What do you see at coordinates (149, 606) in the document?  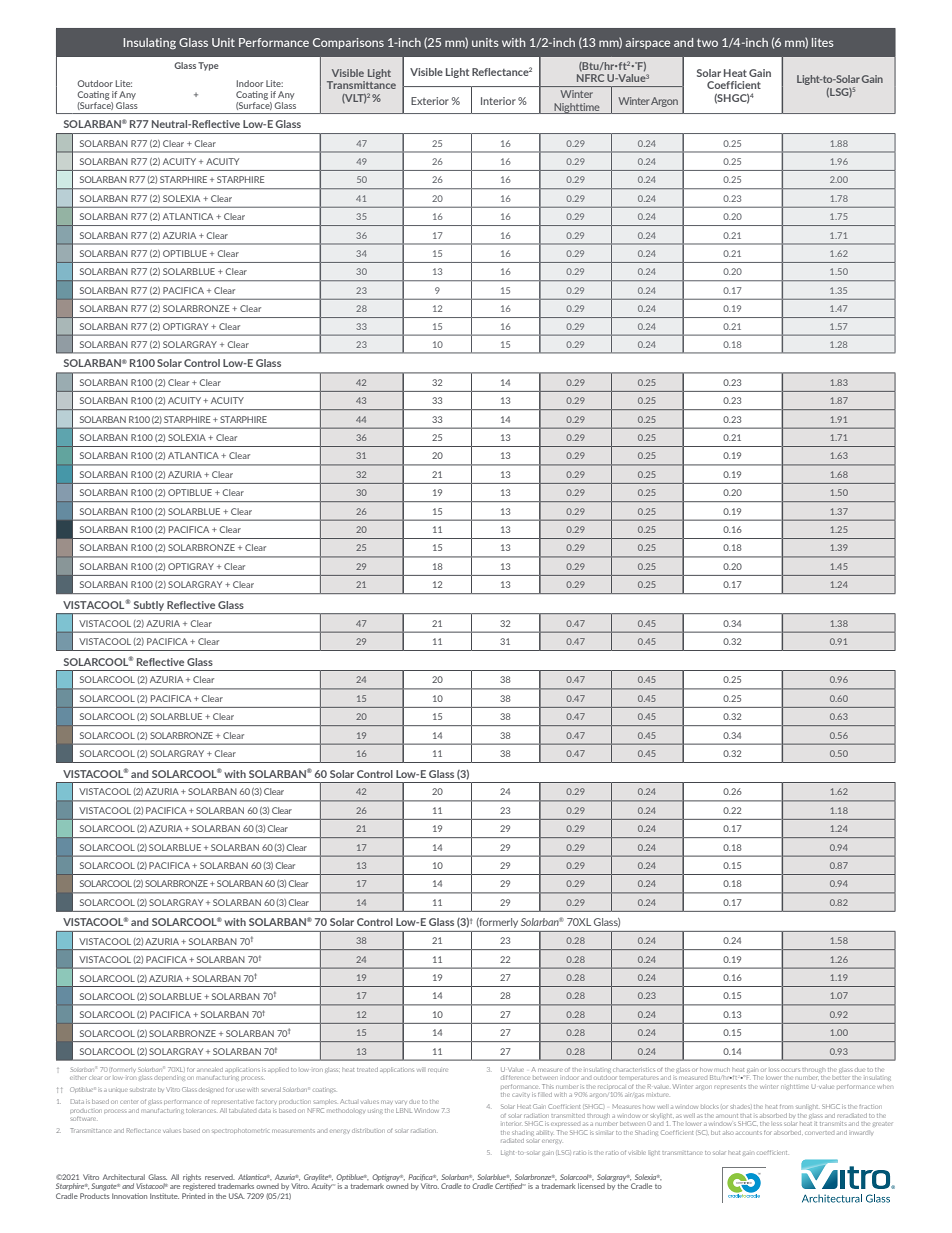 I see `Subtly` at bounding box center [149, 606].
